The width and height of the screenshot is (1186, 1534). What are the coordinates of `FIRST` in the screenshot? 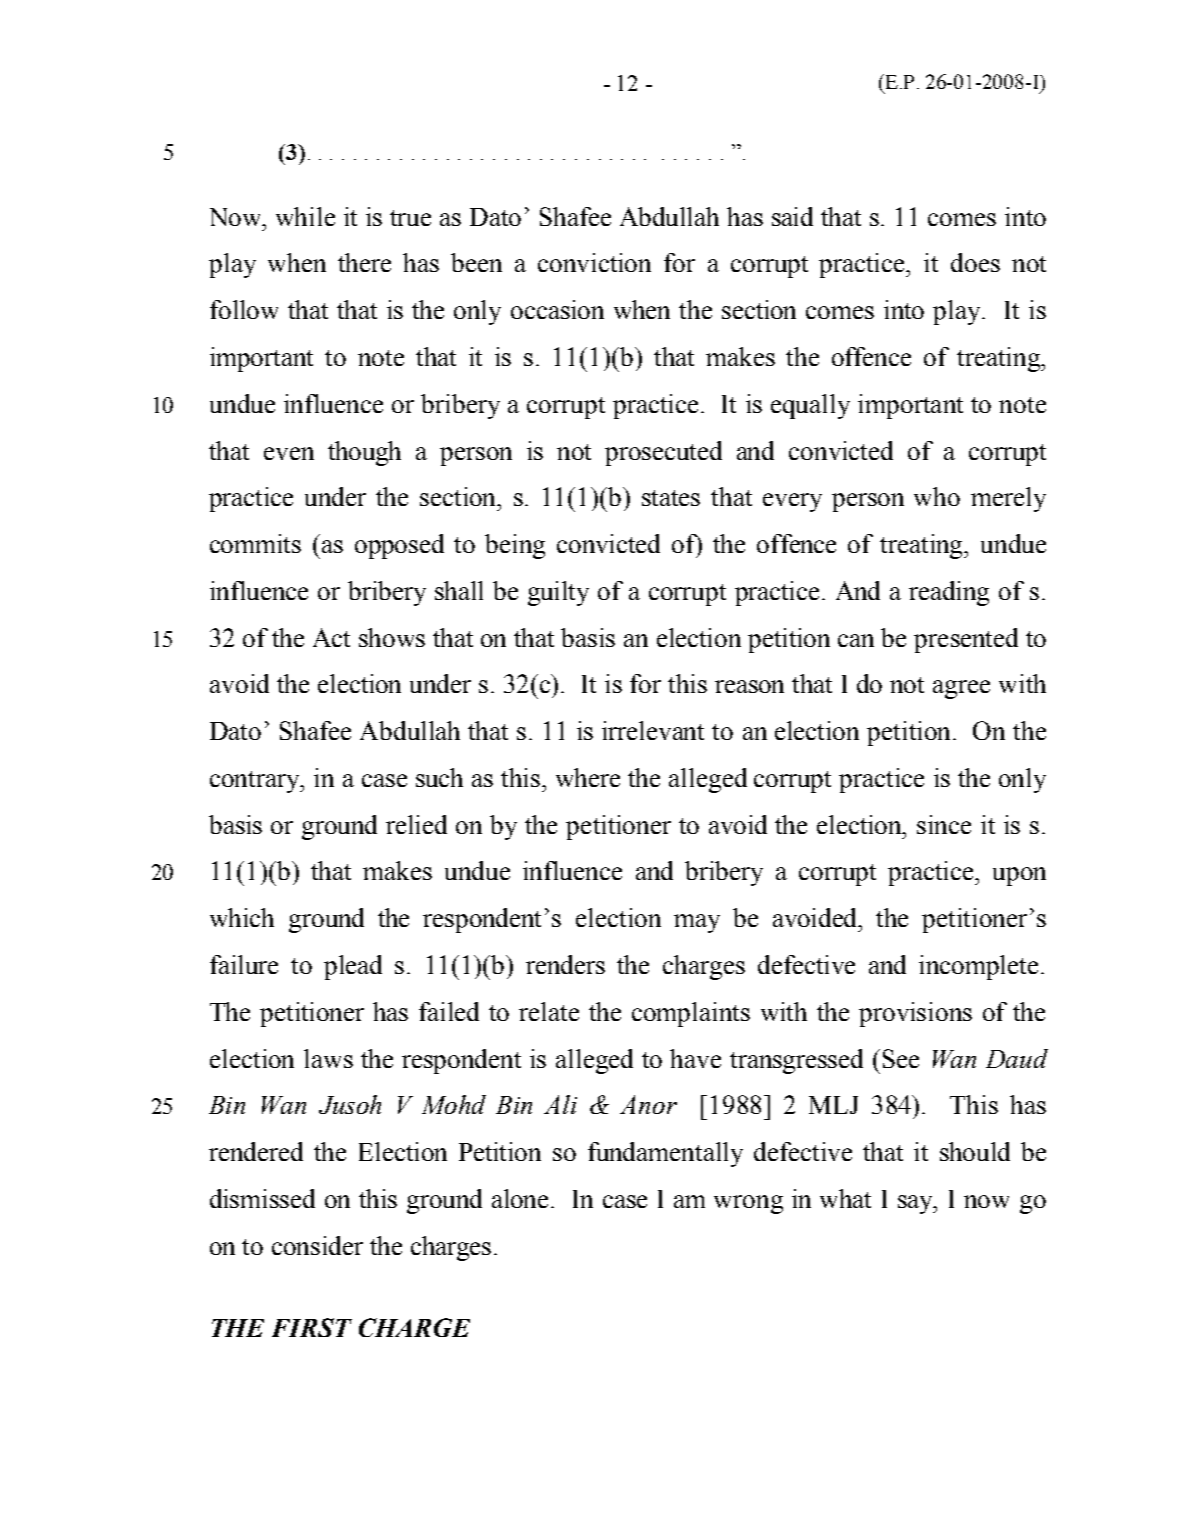 It's located at (312, 1327).
